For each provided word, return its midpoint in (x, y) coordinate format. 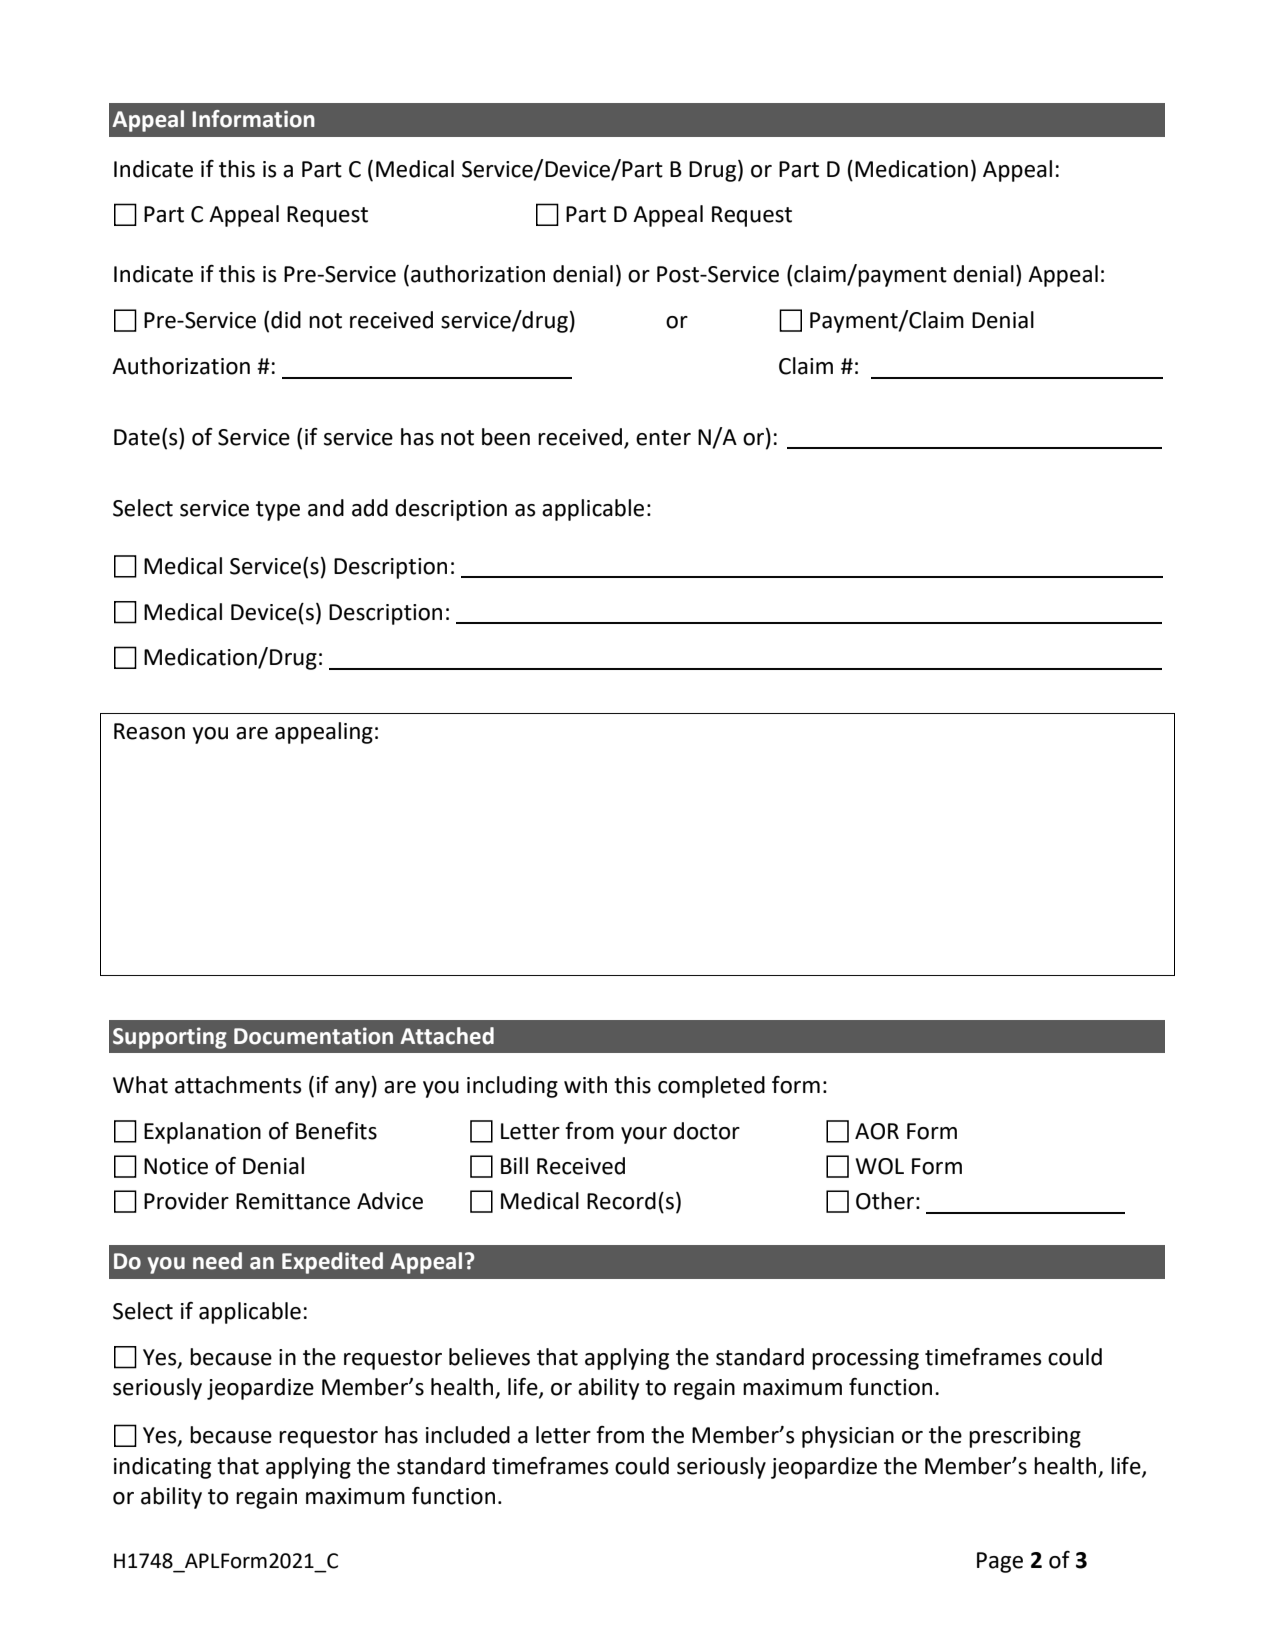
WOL (879, 1166)
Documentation (313, 1036)
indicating (162, 1468)
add (370, 508)
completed (711, 1087)
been (506, 437)
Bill (514, 1165)
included (468, 1435)
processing (865, 1359)
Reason (149, 731)
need (217, 1261)
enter (663, 438)
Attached (447, 1036)
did (286, 320)
